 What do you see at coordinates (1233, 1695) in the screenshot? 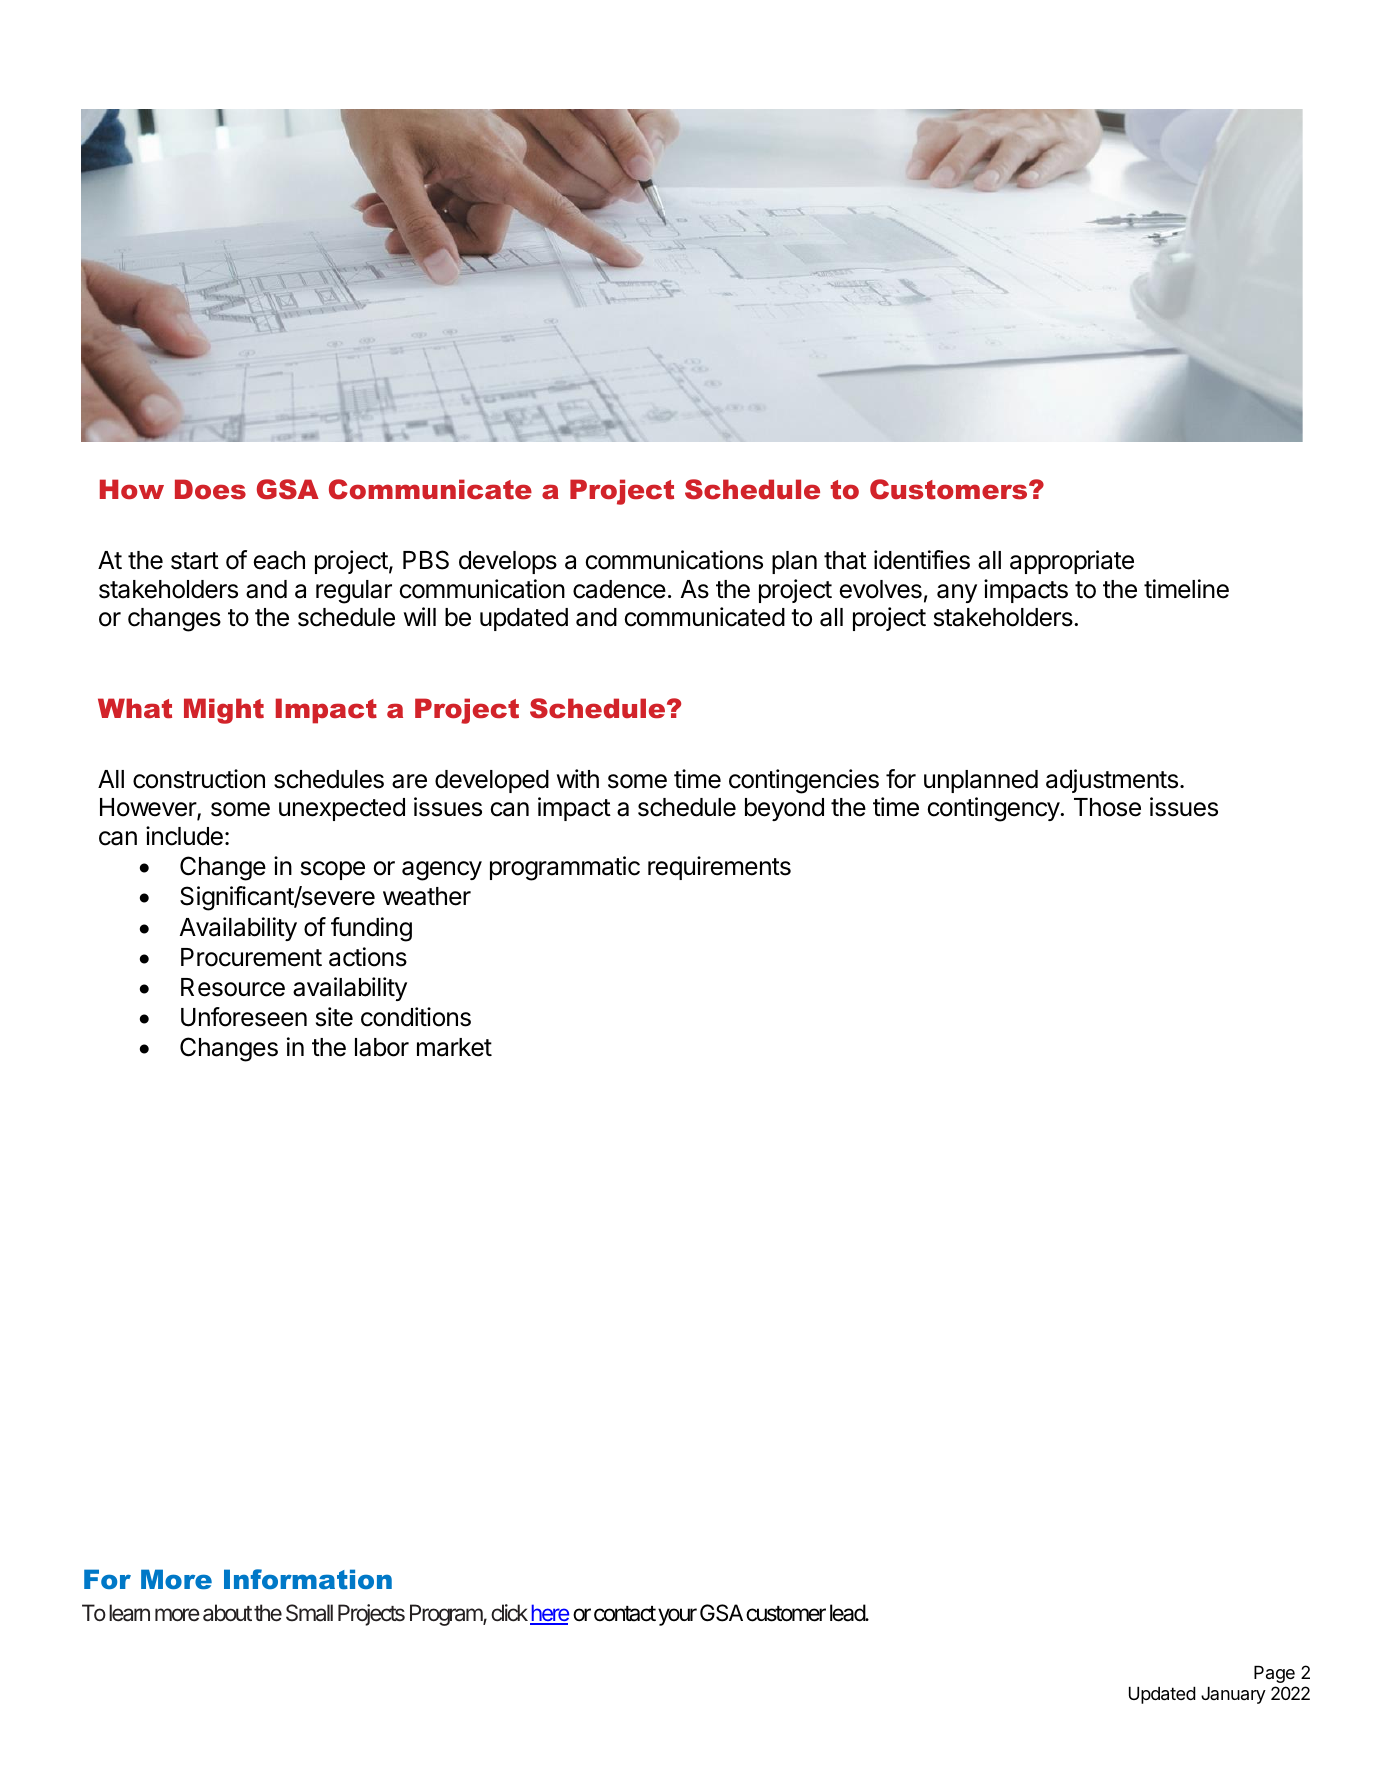
I see `January` at bounding box center [1233, 1695].
